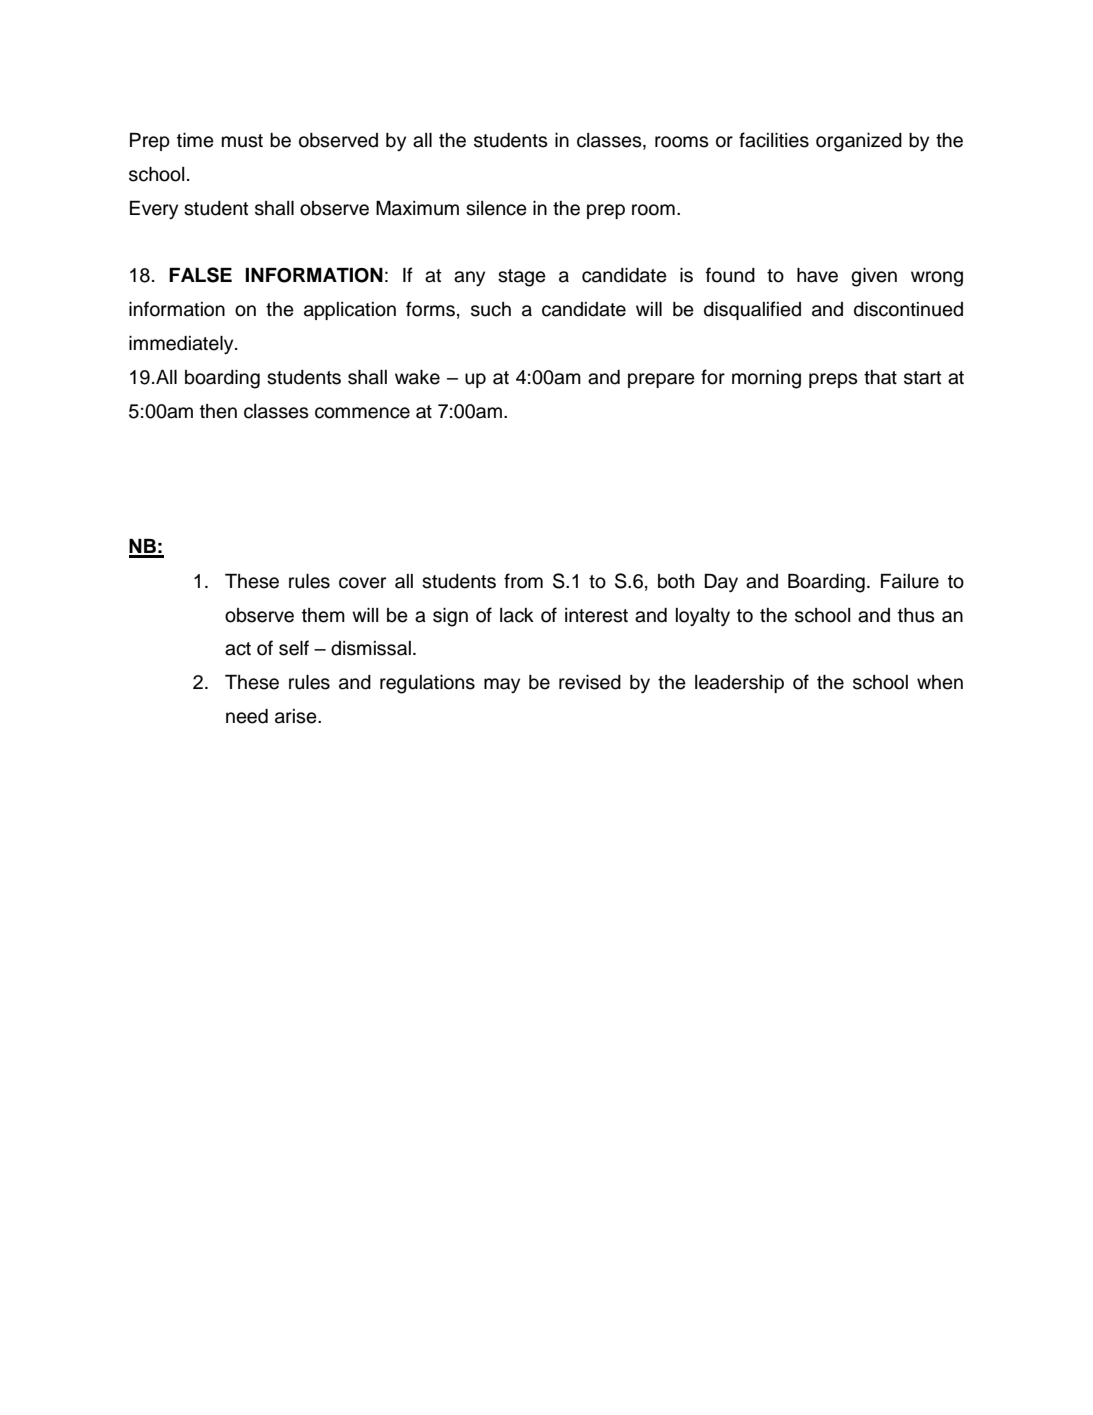 This screenshot has height=1415, width=1093. What do you see at coordinates (502, 686) in the screenshot?
I see `may` at bounding box center [502, 686].
